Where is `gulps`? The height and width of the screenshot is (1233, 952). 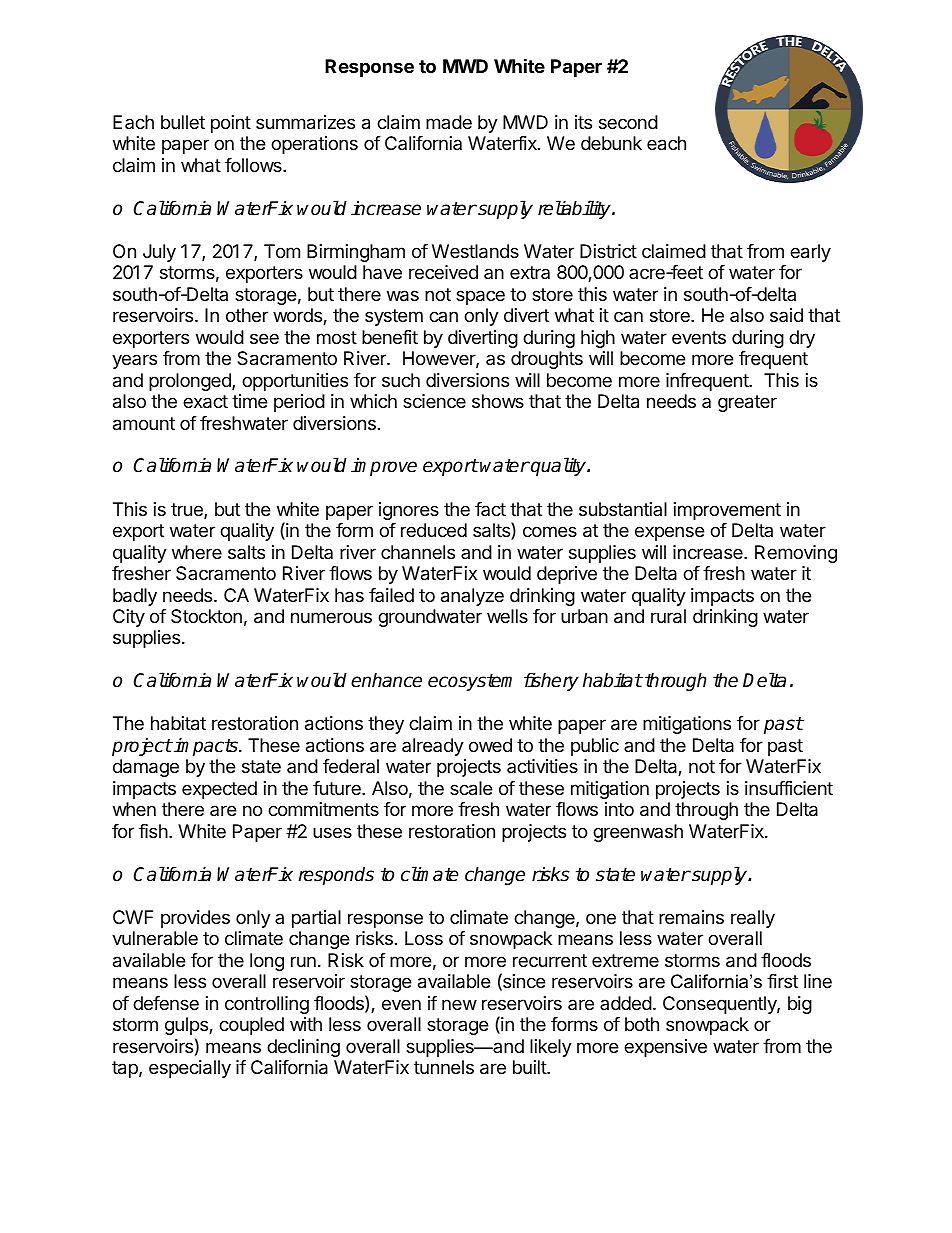 gulps is located at coordinates (187, 1026).
